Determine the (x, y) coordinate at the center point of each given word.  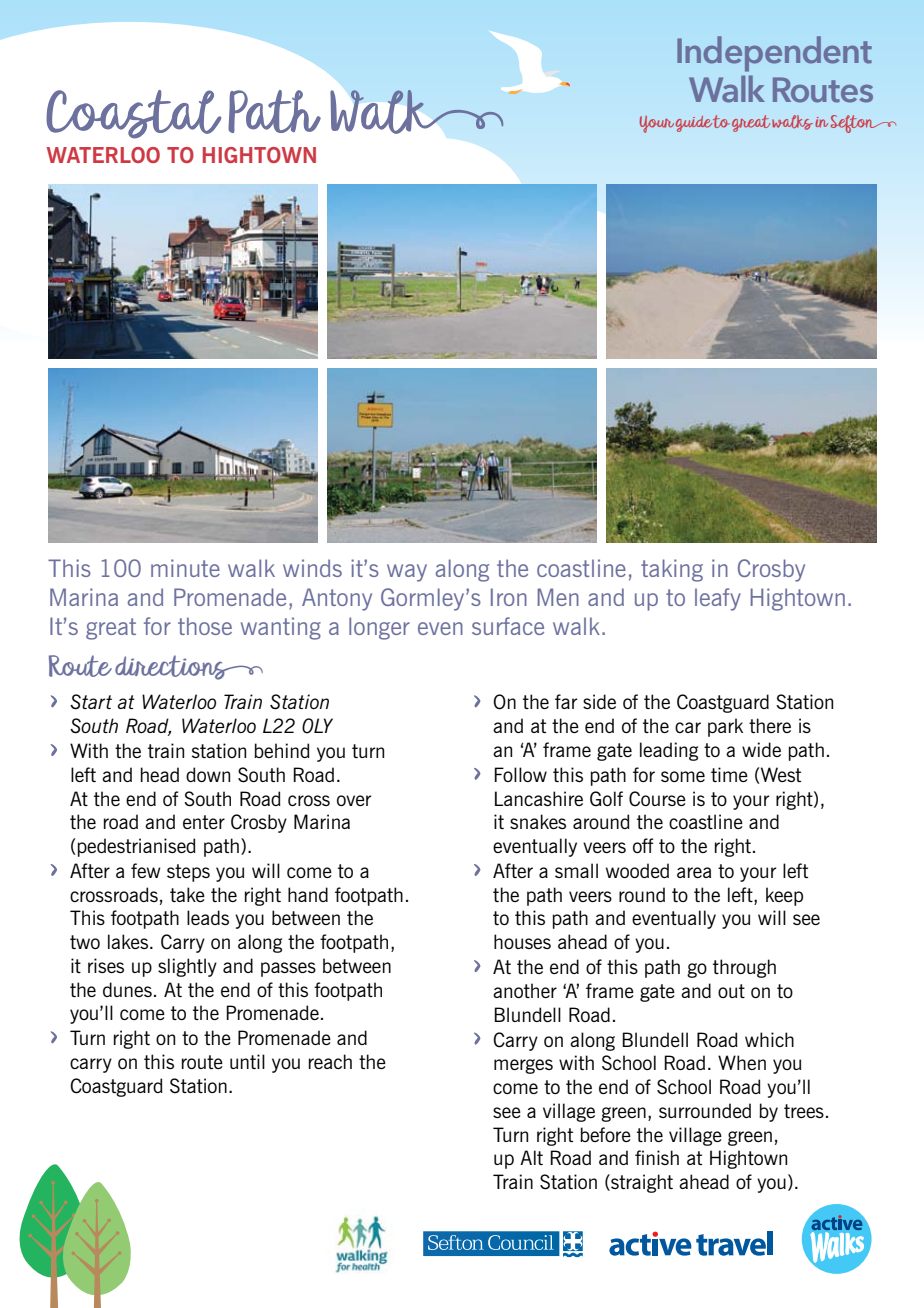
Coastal (133, 114)
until (247, 1061)
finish (657, 1157)
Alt (531, 1157)
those (205, 626)
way (407, 573)
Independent (774, 54)
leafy (718, 599)
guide (694, 124)
